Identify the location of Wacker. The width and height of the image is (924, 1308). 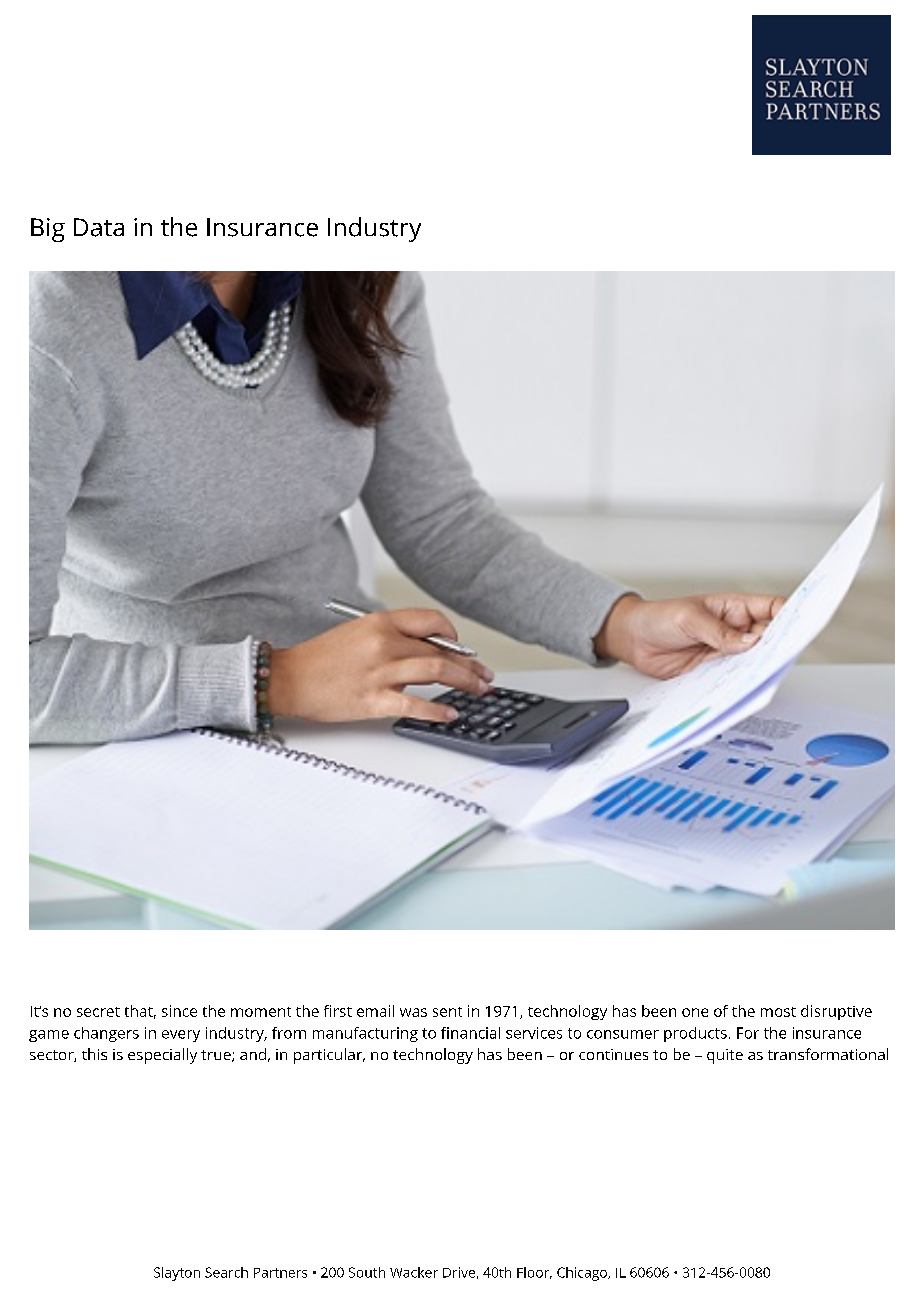
(414, 1272).
